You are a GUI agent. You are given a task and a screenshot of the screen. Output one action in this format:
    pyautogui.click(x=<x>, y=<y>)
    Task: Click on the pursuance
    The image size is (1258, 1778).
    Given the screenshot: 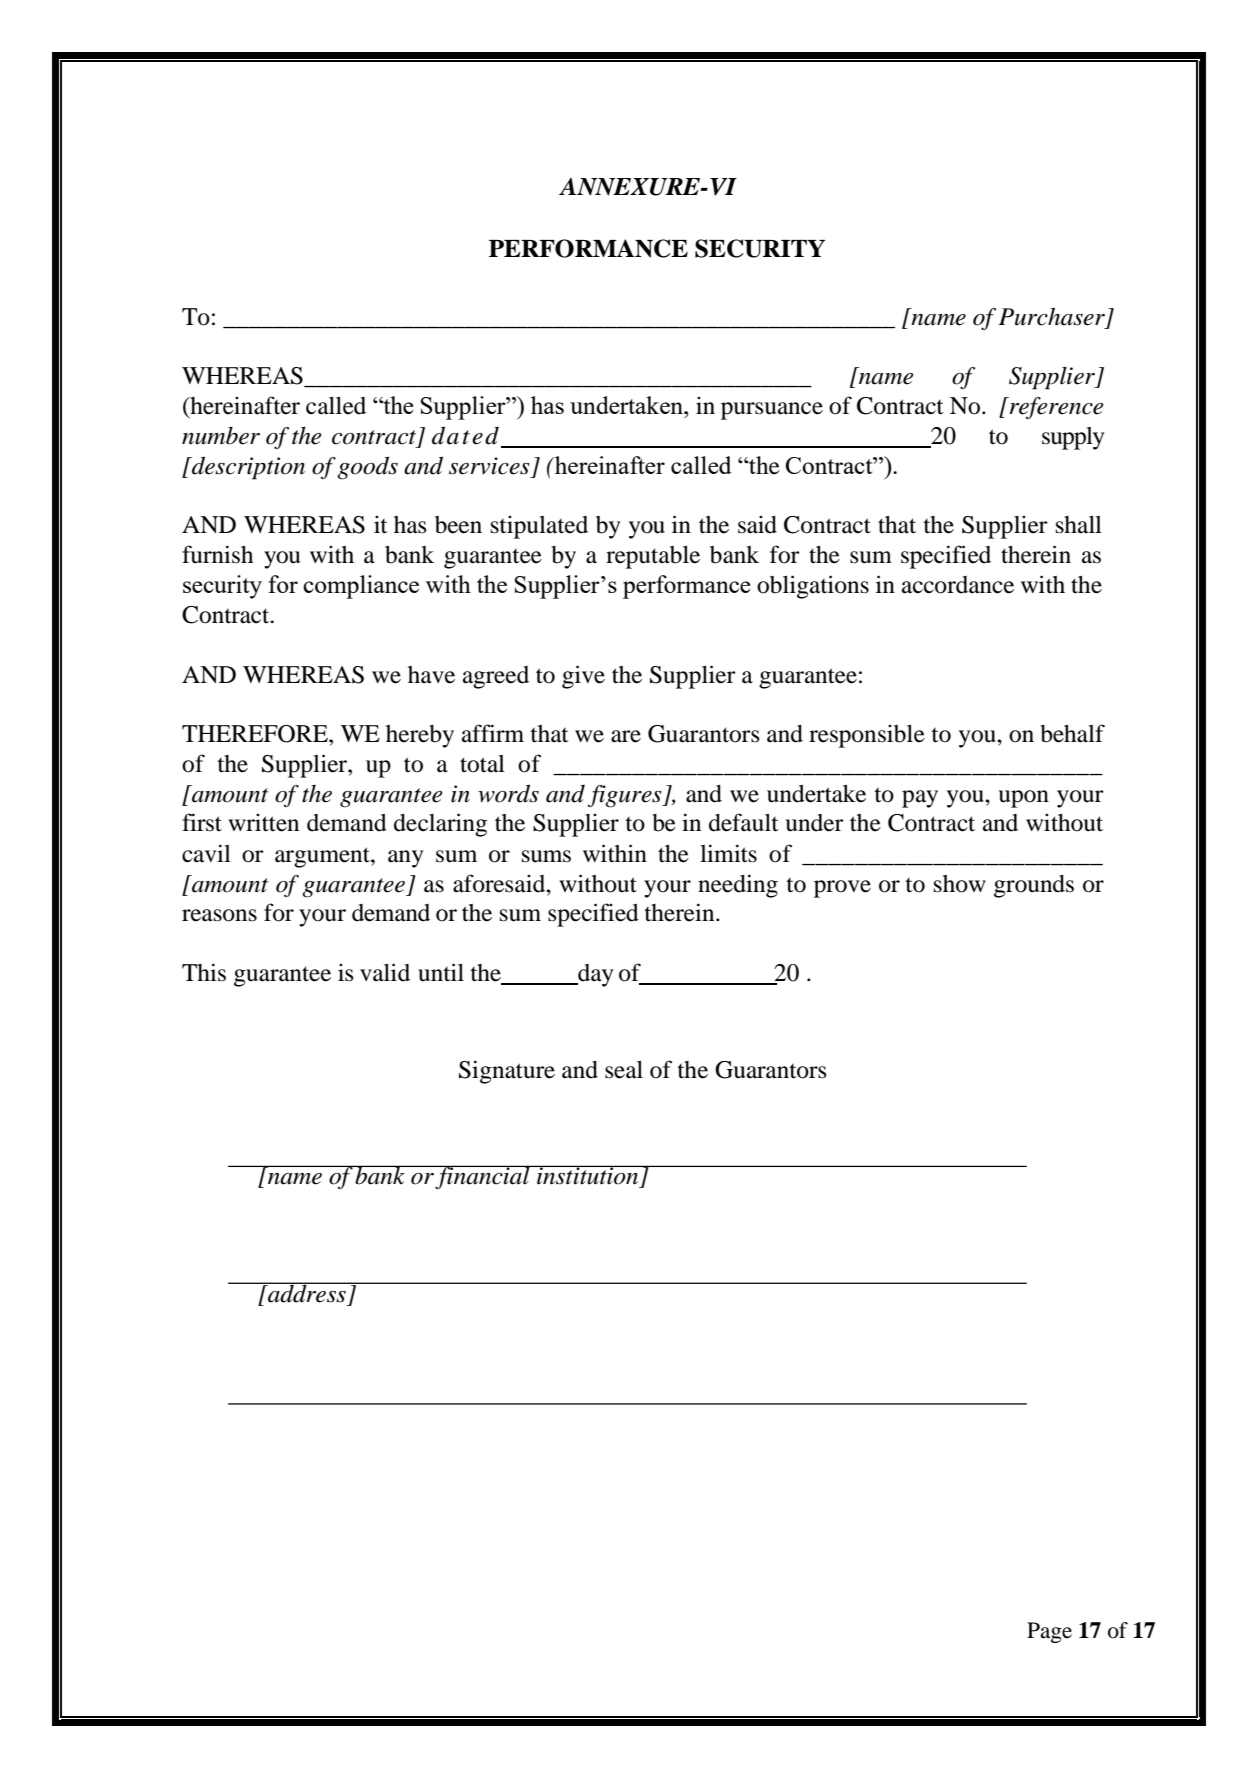 What is the action you would take?
    pyautogui.click(x=772, y=411)
